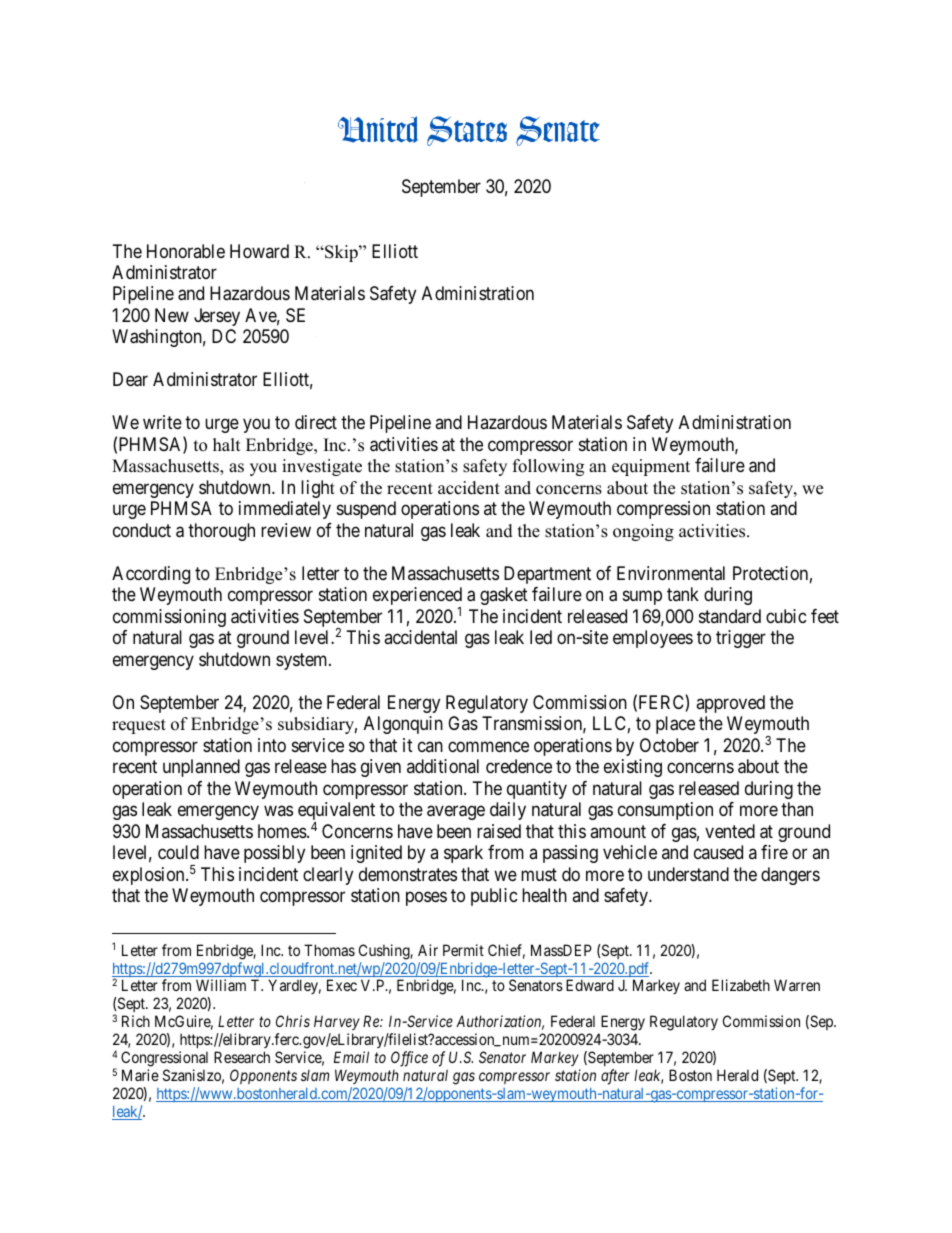 The width and height of the screenshot is (952, 1233). I want to click on trigger, so click(741, 639).
